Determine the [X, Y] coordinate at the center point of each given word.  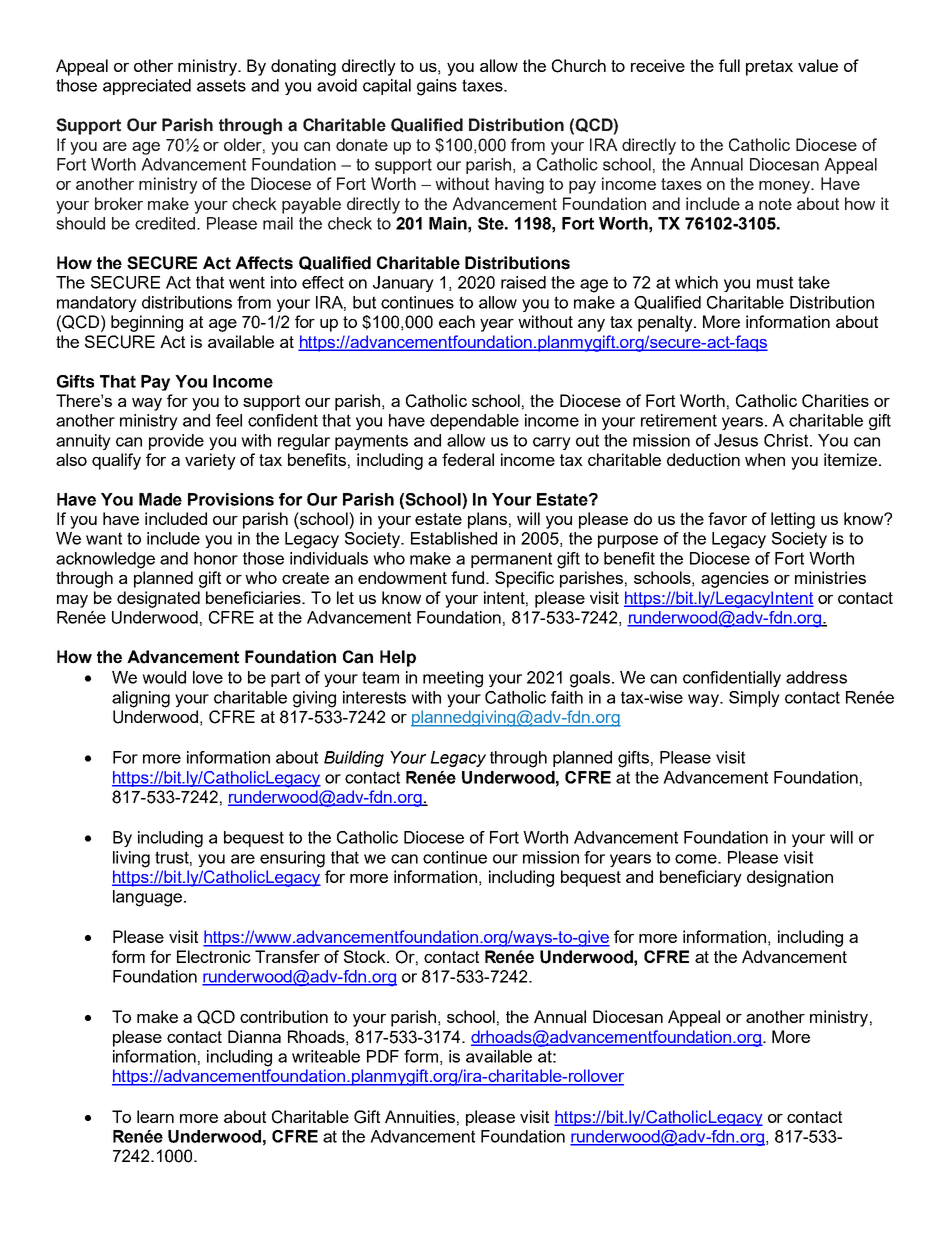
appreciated [147, 87]
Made [160, 499]
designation [790, 878]
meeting [453, 679]
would [164, 677]
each [457, 321]
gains [437, 87]
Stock [366, 956]
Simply [754, 699]
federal [468, 459]
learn [155, 1116]
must [775, 282]
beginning [147, 323]
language [147, 898]
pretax [769, 68]
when [765, 459]
